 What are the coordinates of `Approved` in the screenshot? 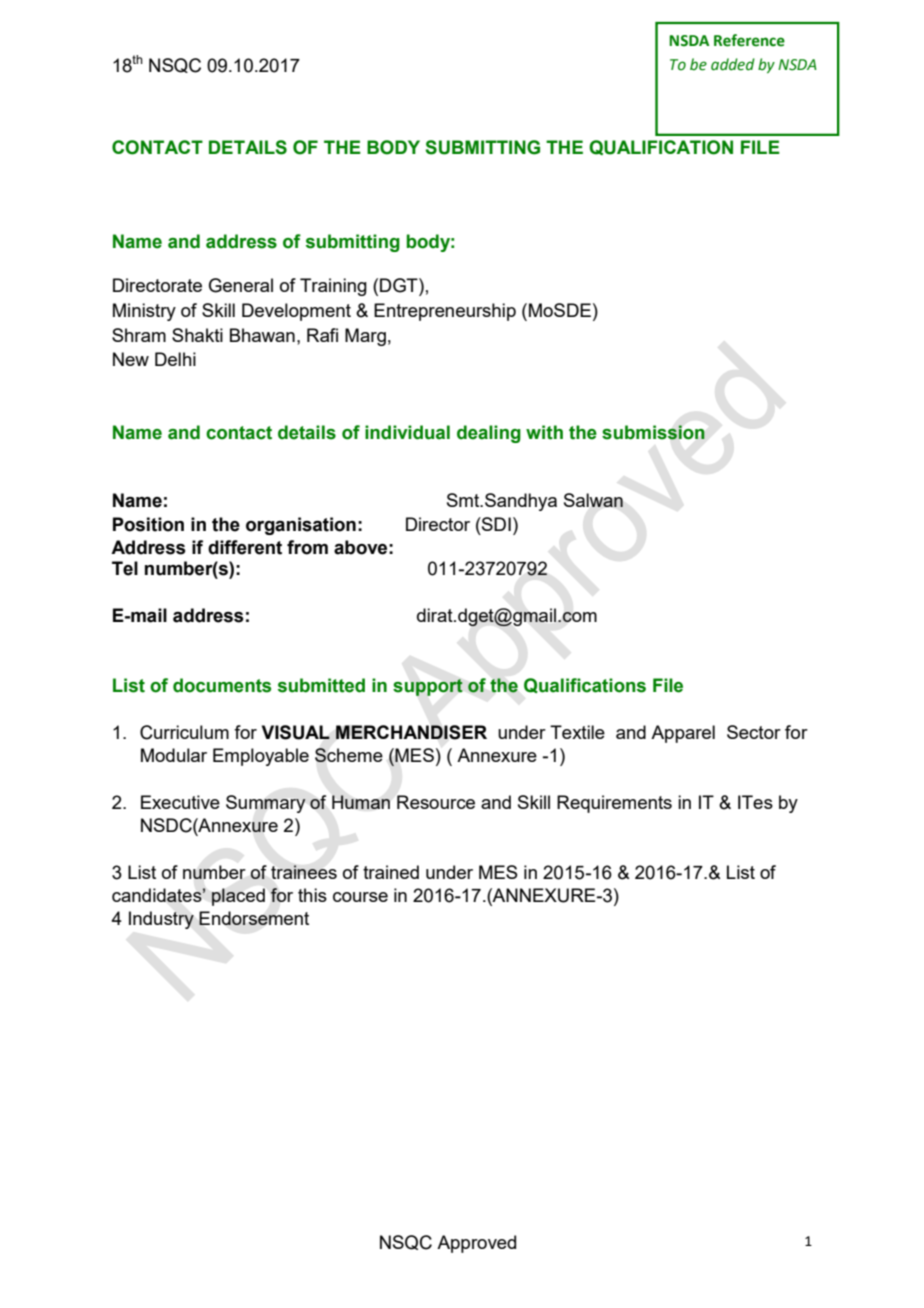 It's located at (476, 1244).
